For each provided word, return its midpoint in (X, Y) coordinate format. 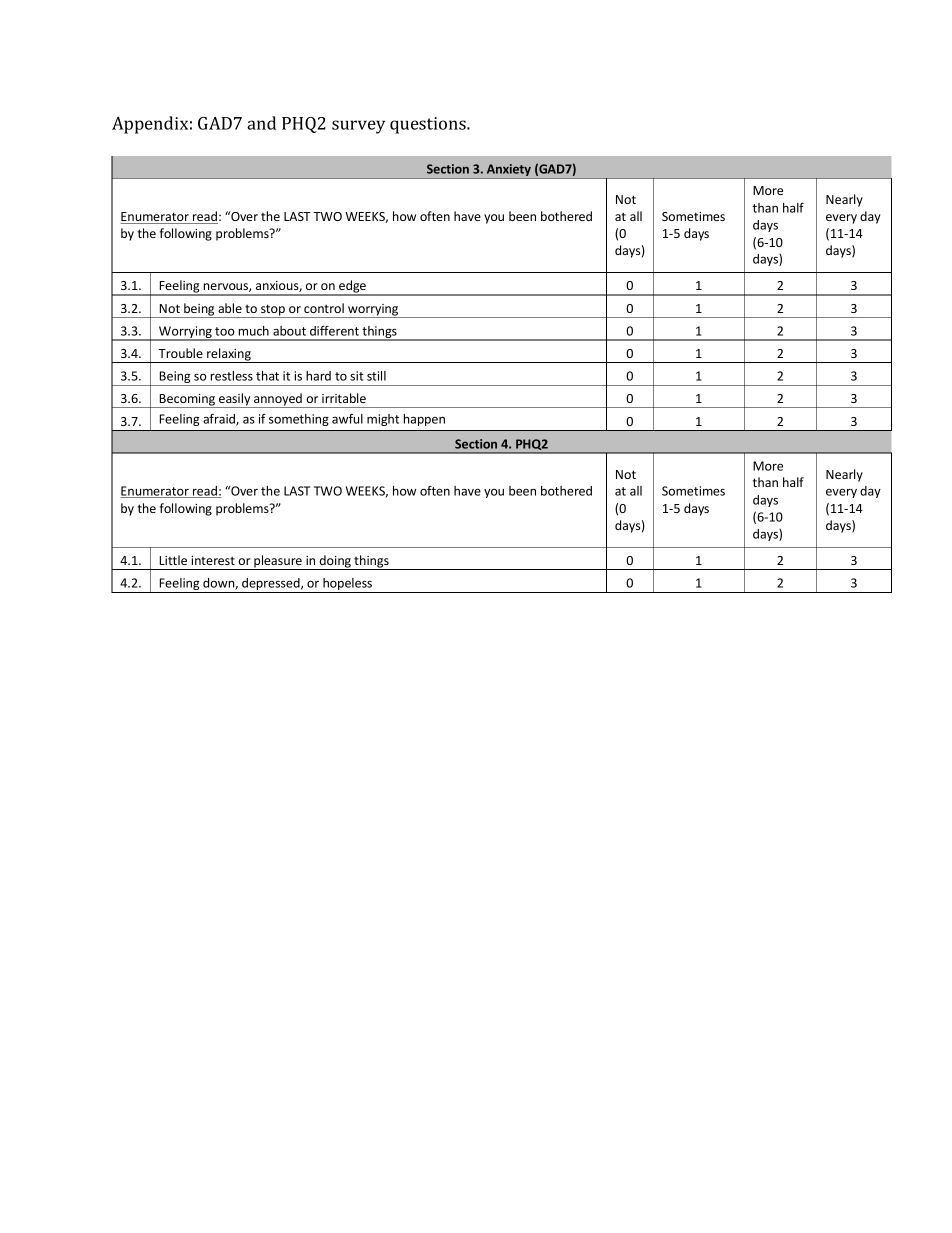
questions (429, 125)
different (334, 331)
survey (358, 127)
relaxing (229, 355)
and (261, 123)
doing (335, 562)
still (376, 376)
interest (213, 560)
